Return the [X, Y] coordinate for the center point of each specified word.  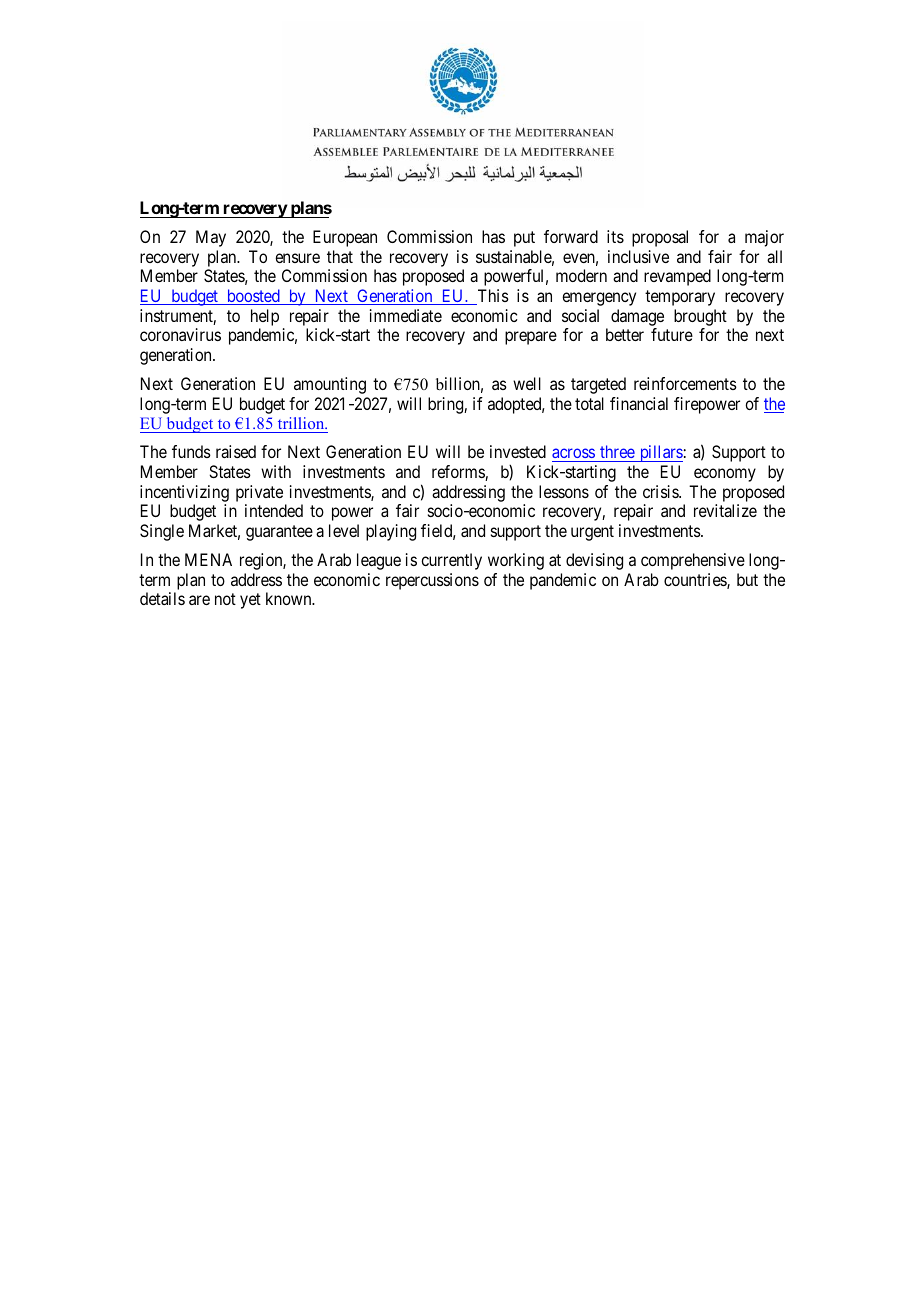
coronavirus [180, 334]
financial [639, 403]
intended [274, 510]
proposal [660, 238]
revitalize [725, 510]
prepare [531, 338]
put [524, 239]
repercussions [432, 581]
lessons [564, 491]
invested [518, 451]
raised [236, 451]
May [211, 238]
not [225, 599]
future [672, 334]
